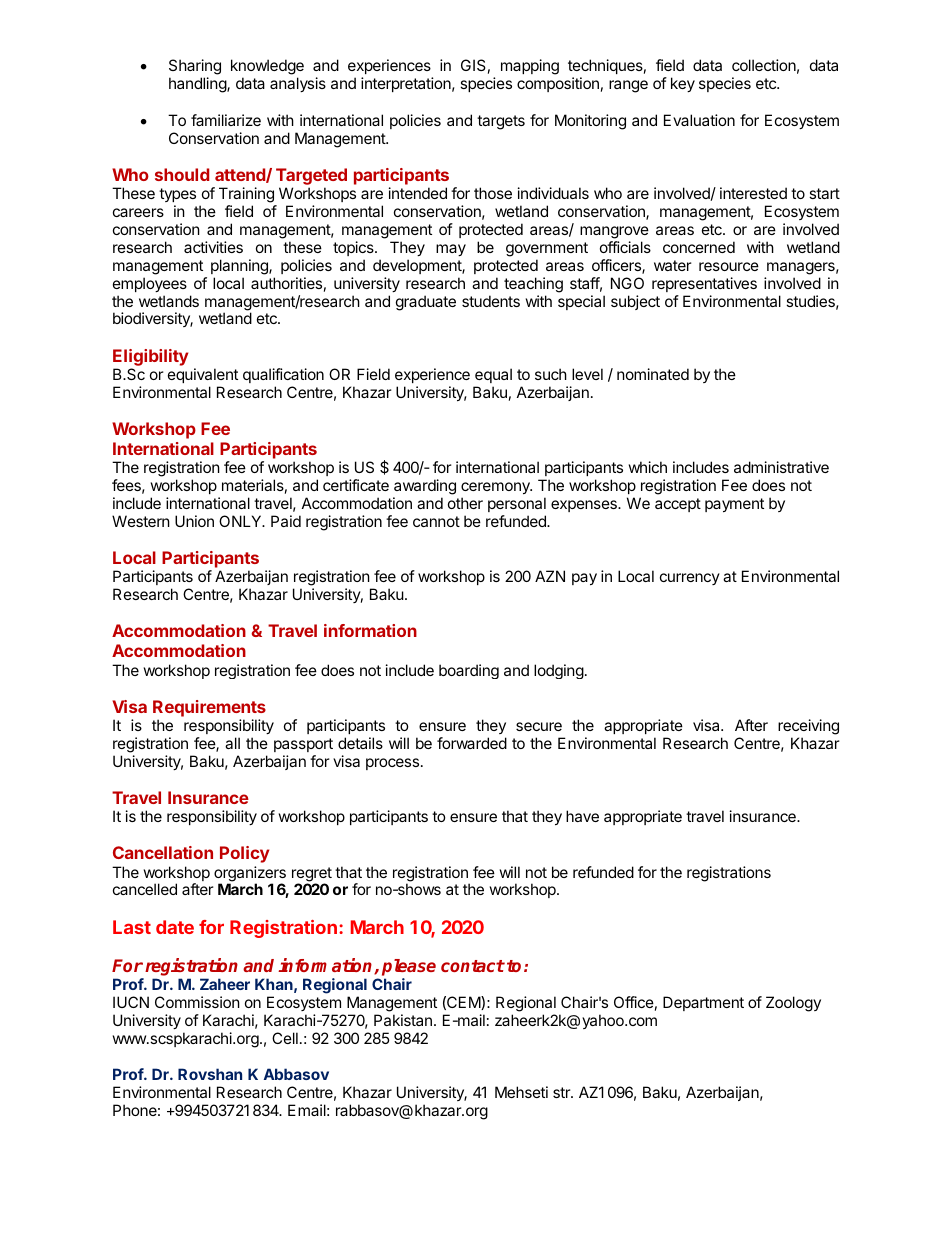  Describe the element at coordinates (501, 122) in the page. I see `targets` at that location.
